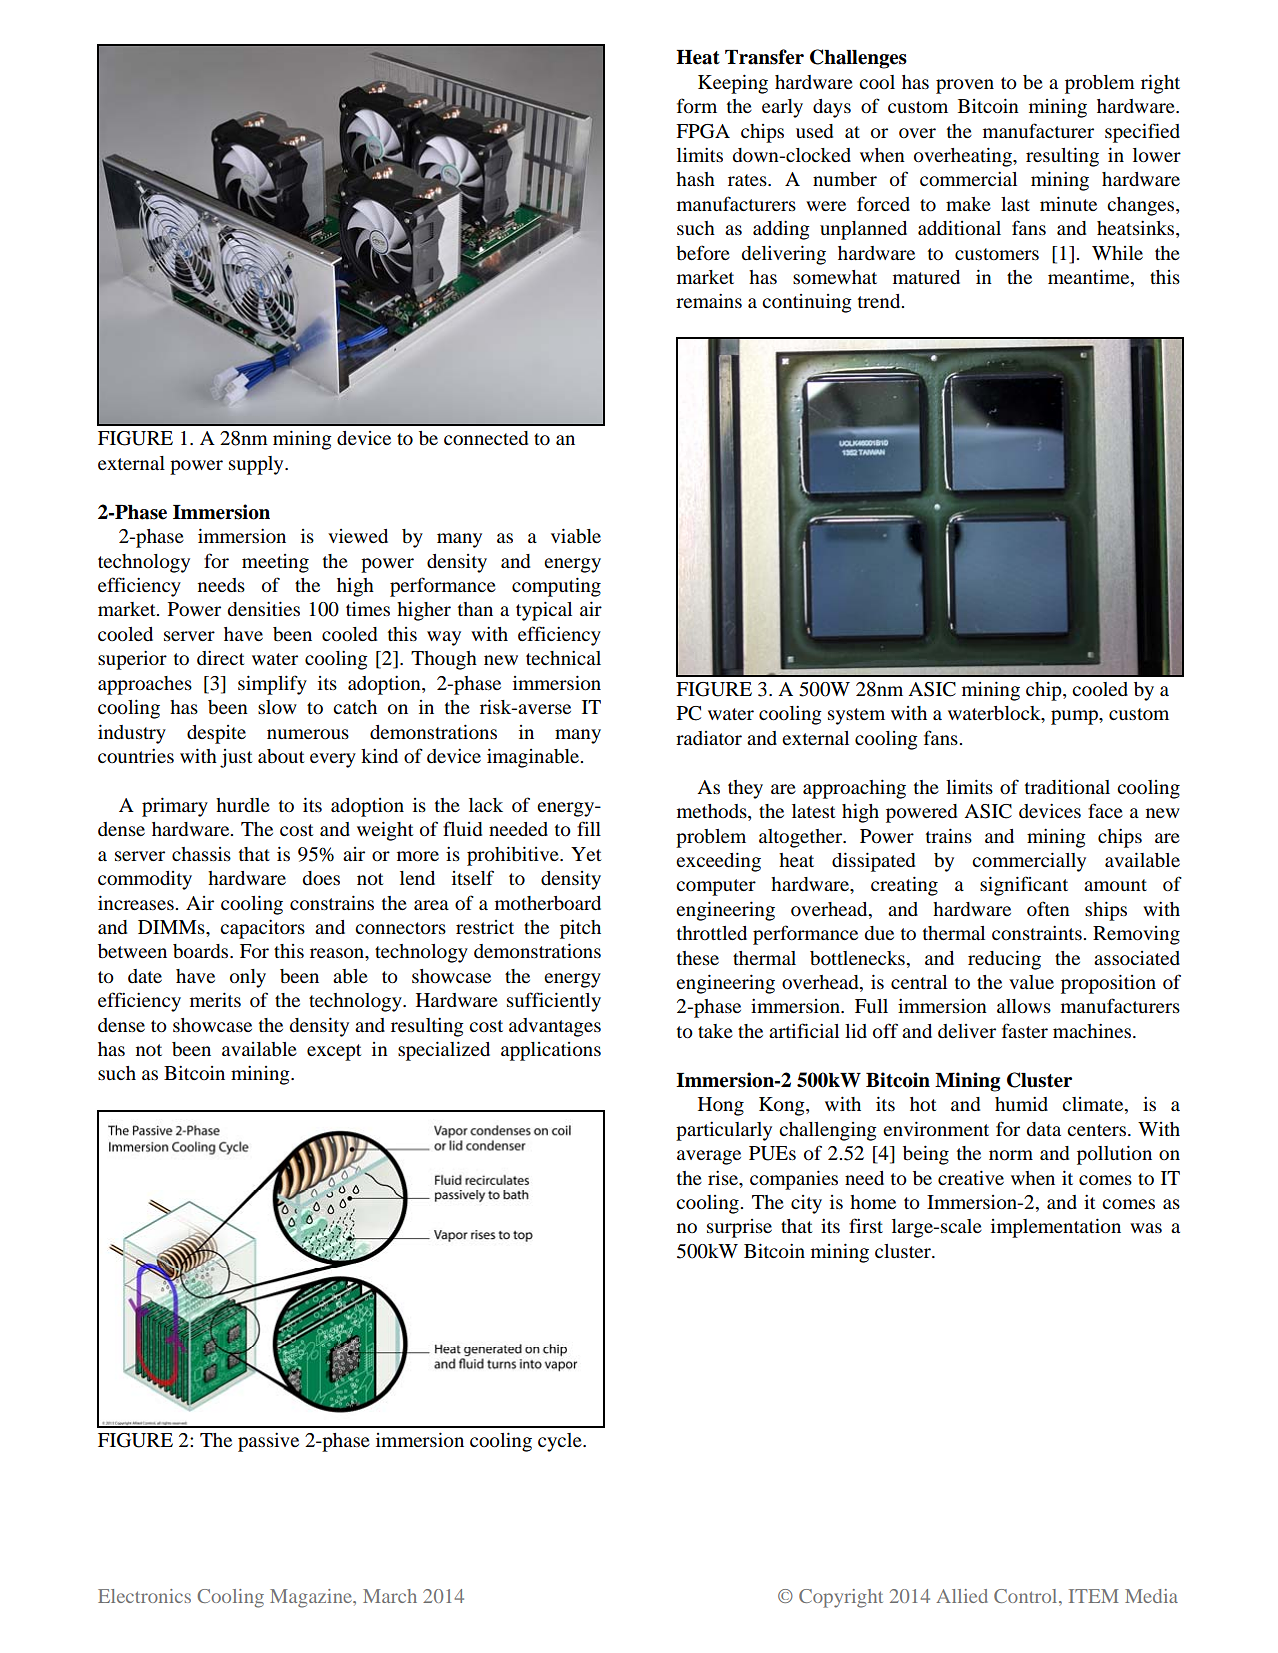 The height and width of the screenshot is (1653, 1278). I want to click on cycle, so click(561, 1442).
